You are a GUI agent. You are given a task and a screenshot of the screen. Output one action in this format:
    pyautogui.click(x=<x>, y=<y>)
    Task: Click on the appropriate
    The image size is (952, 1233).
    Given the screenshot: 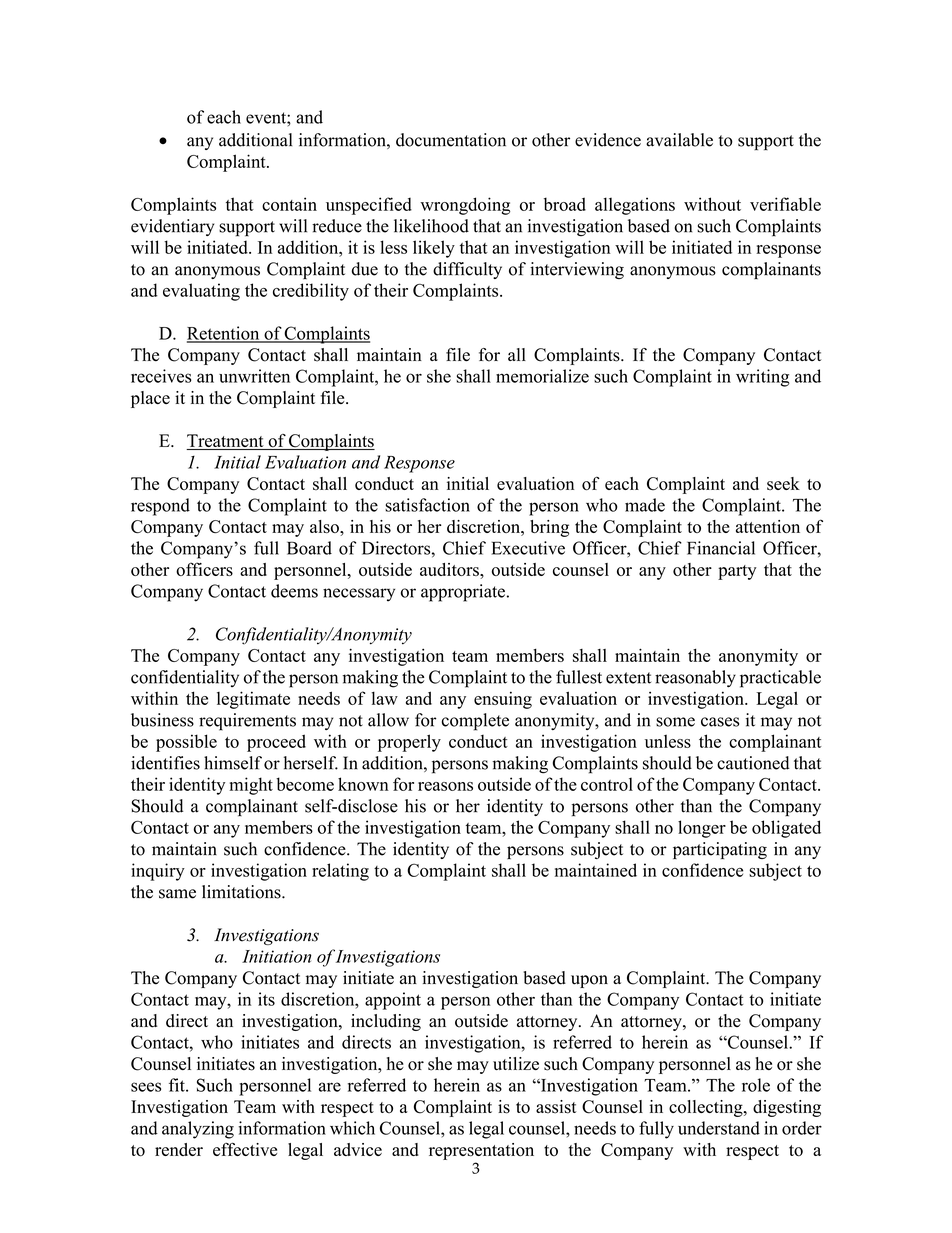 What is the action you would take?
    pyautogui.click(x=463, y=593)
